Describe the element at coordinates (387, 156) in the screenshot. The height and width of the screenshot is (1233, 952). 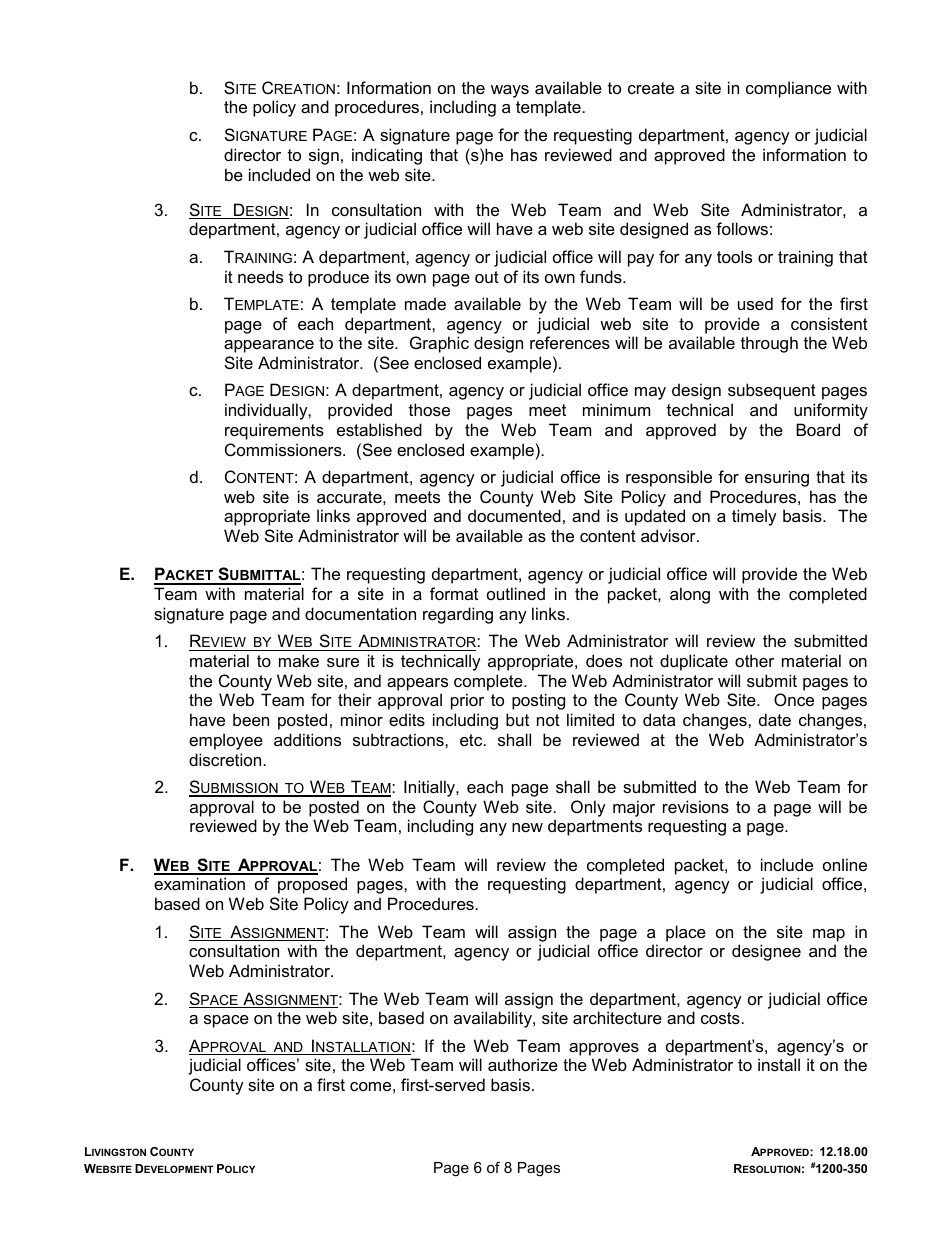
I see `indicating` at that location.
